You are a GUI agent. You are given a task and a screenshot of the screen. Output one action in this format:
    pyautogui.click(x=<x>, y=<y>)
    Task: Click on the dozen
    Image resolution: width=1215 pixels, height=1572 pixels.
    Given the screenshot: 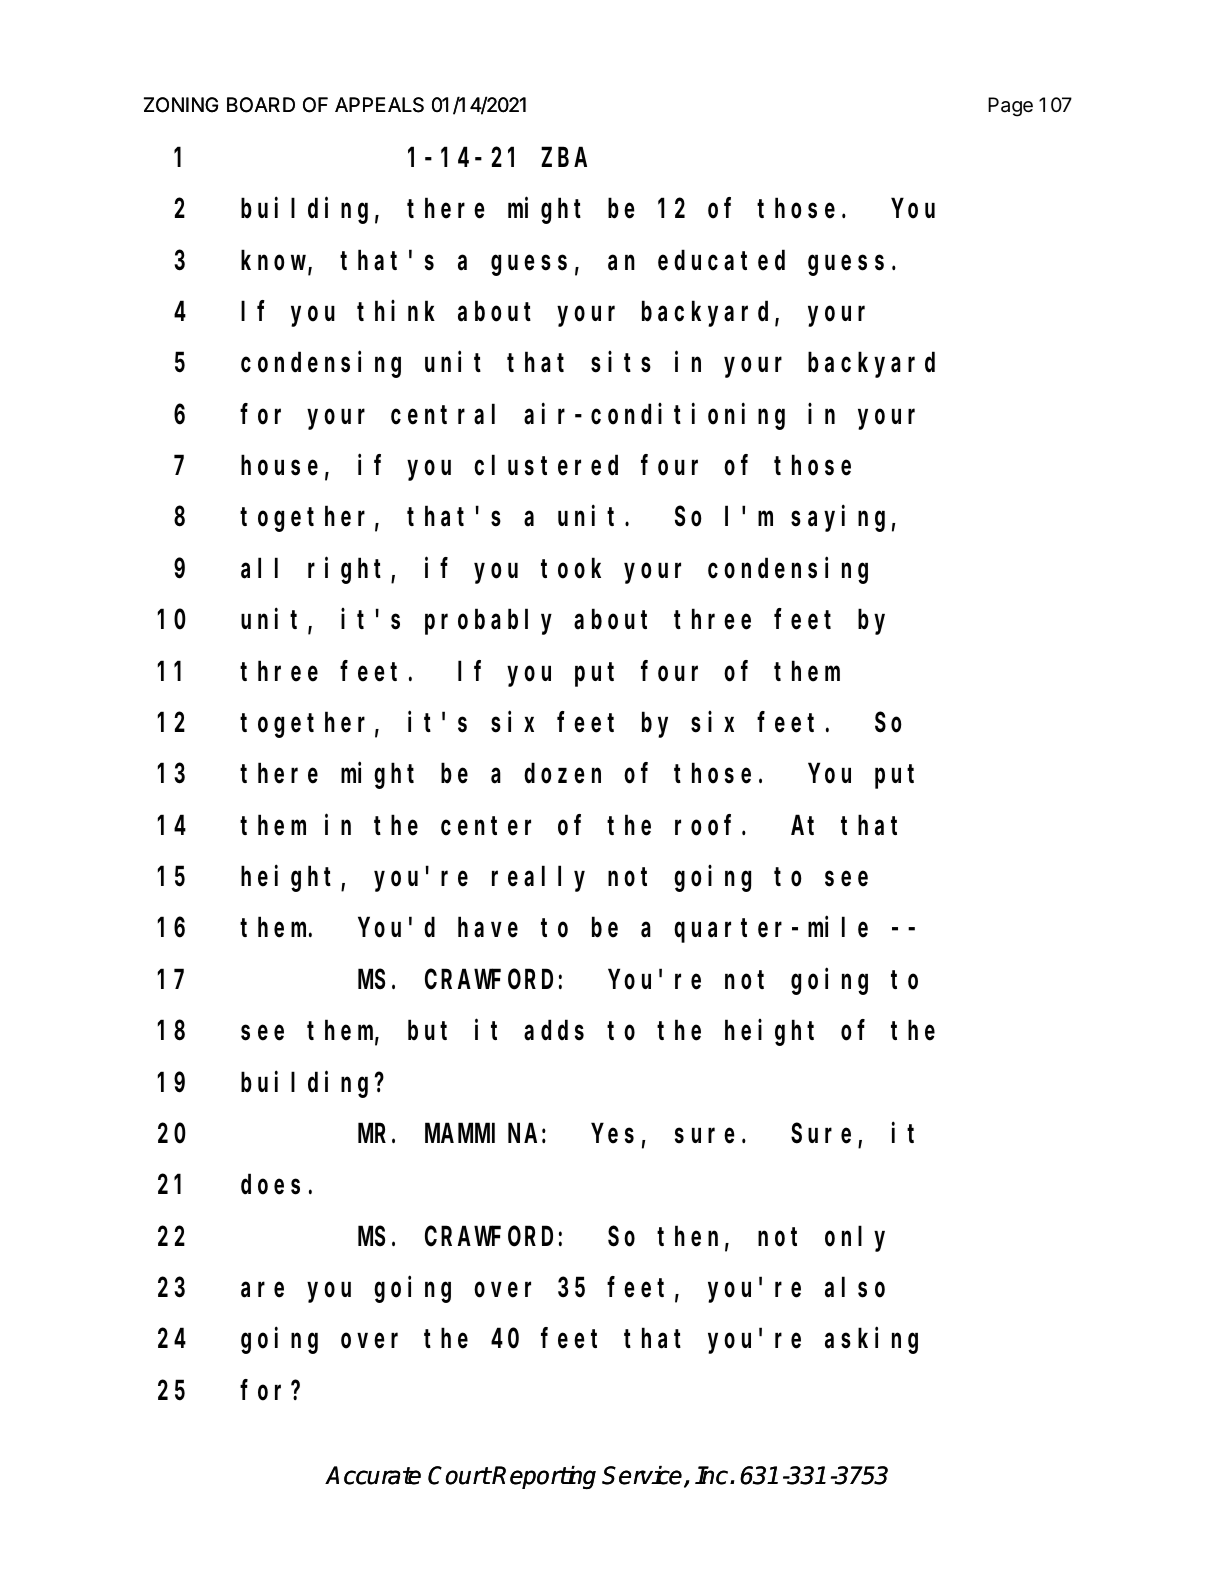 What is the action you would take?
    pyautogui.click(x=562, y=774)
